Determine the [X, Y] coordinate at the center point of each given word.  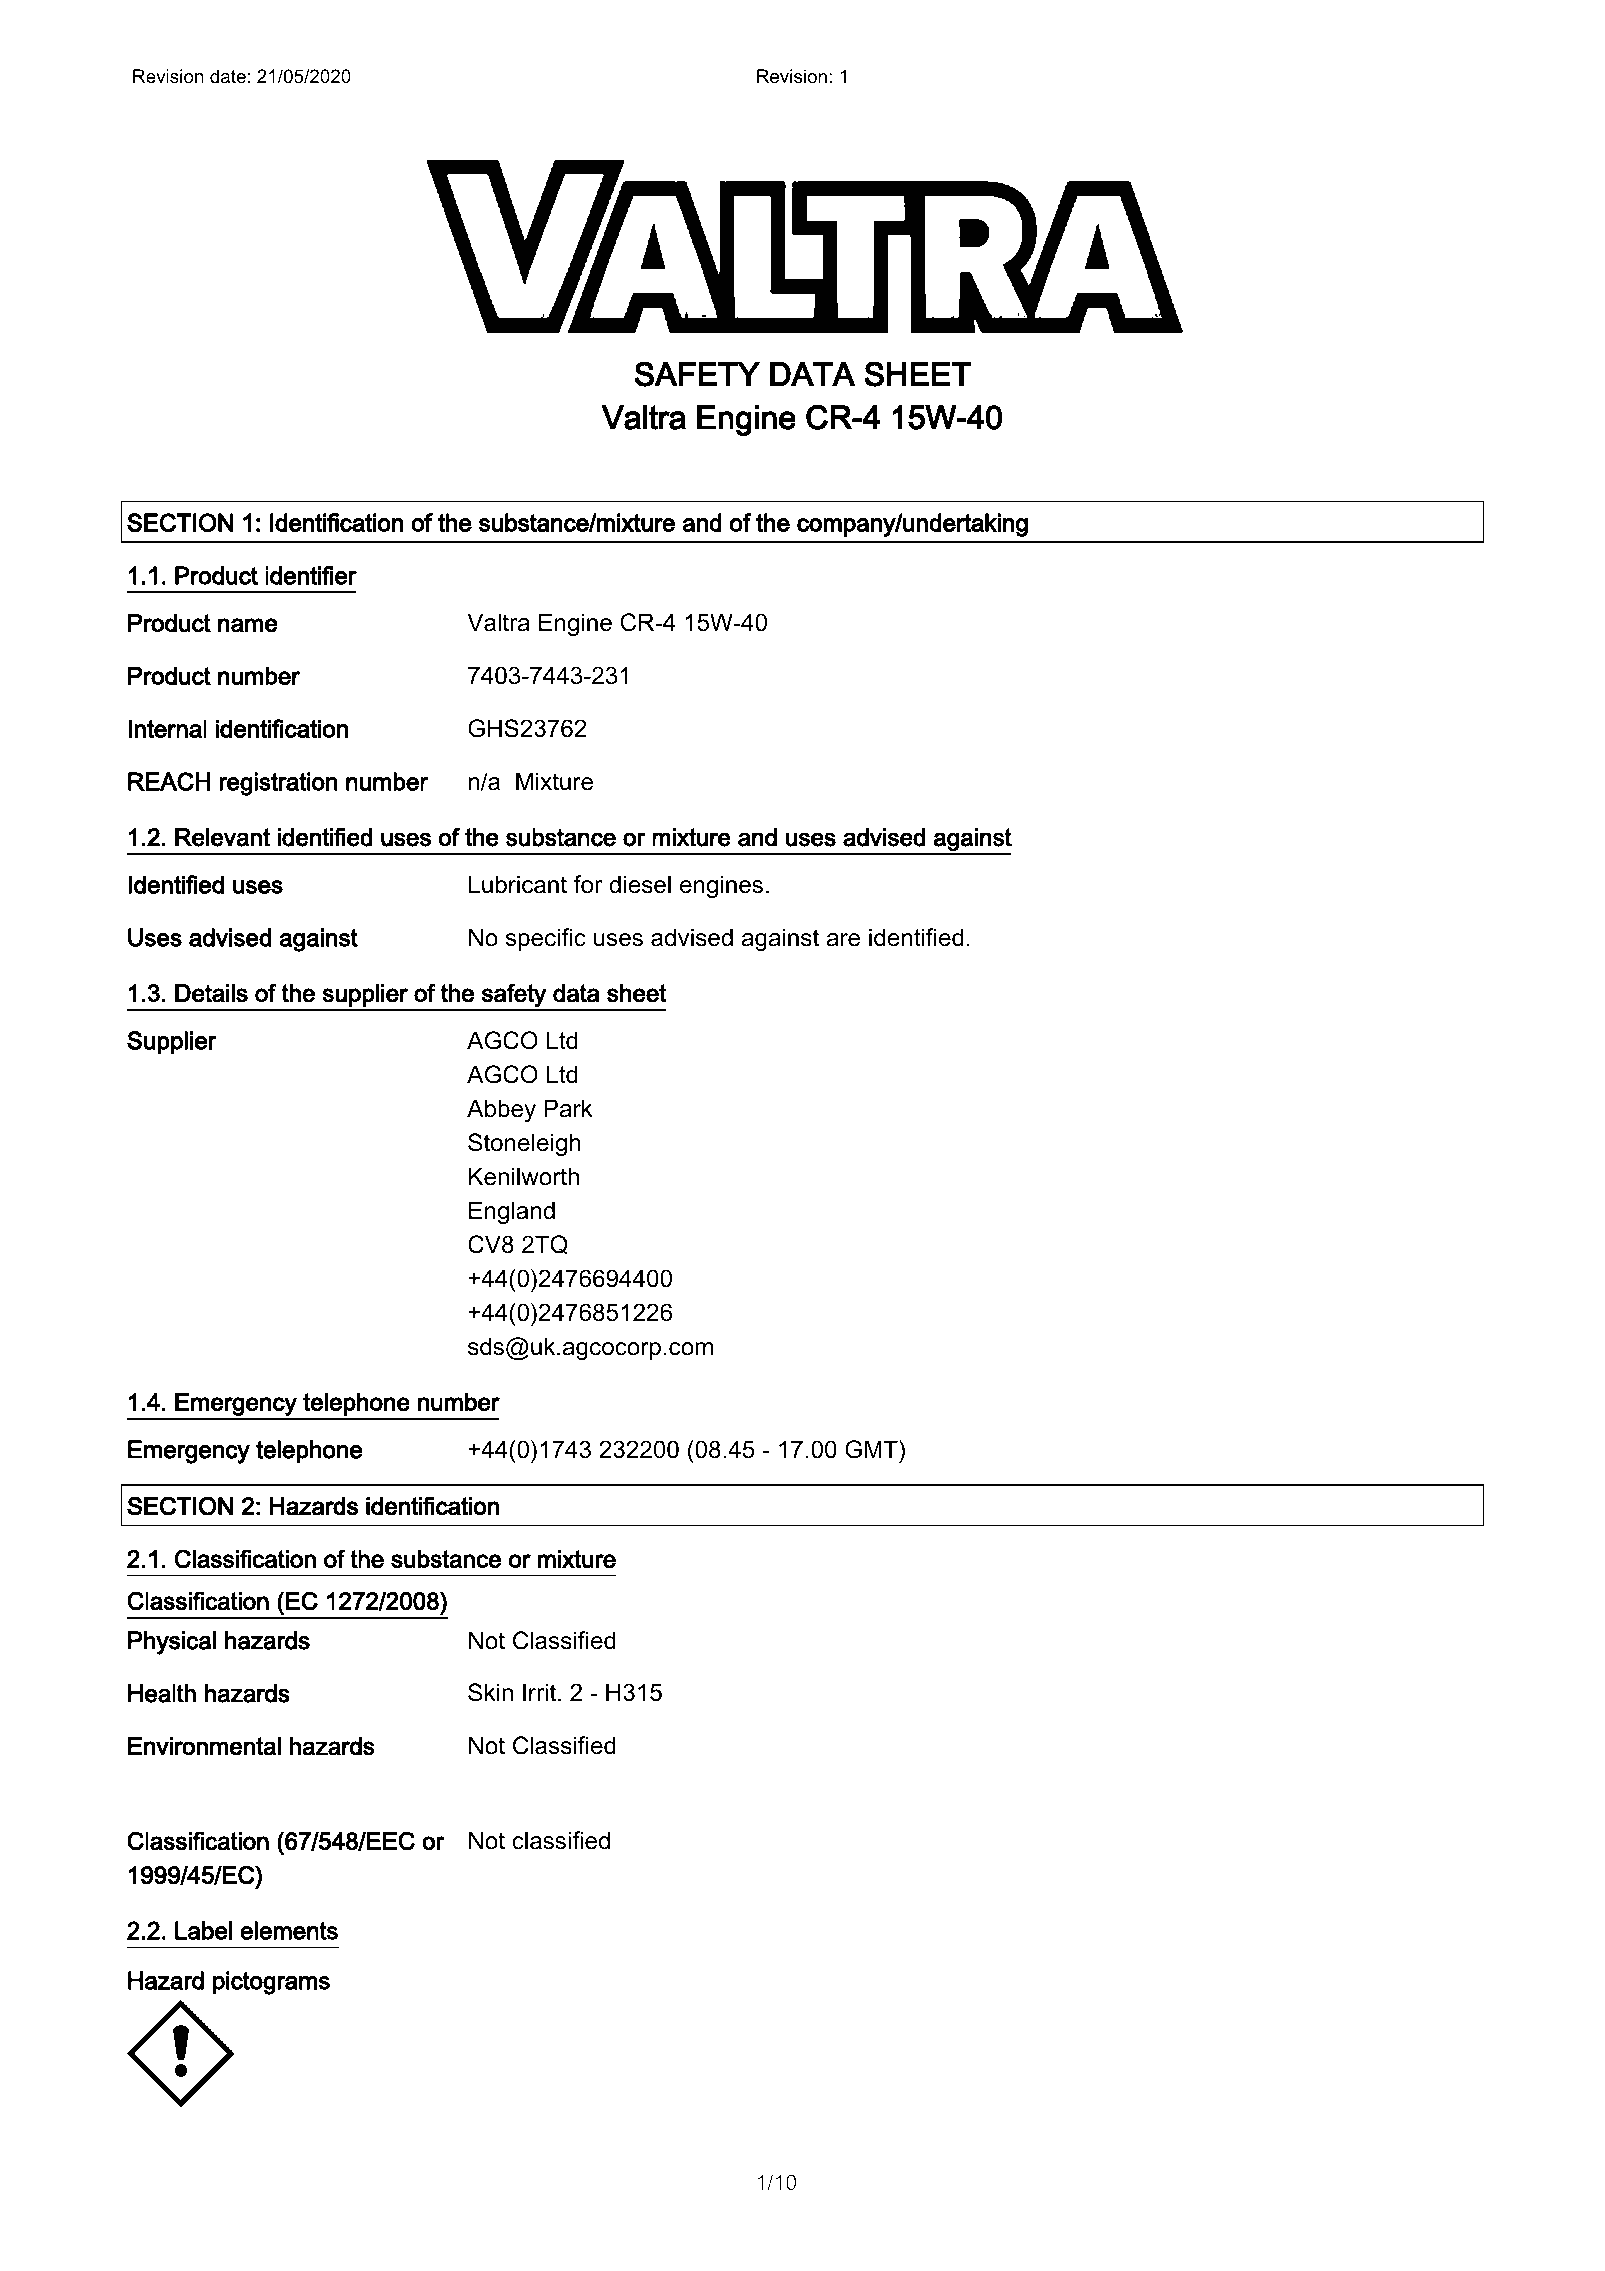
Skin [490, 1692]
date [228, 76]
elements [289, 1930]
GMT [872, 1449]
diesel [640, 884]
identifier [311, 575]
